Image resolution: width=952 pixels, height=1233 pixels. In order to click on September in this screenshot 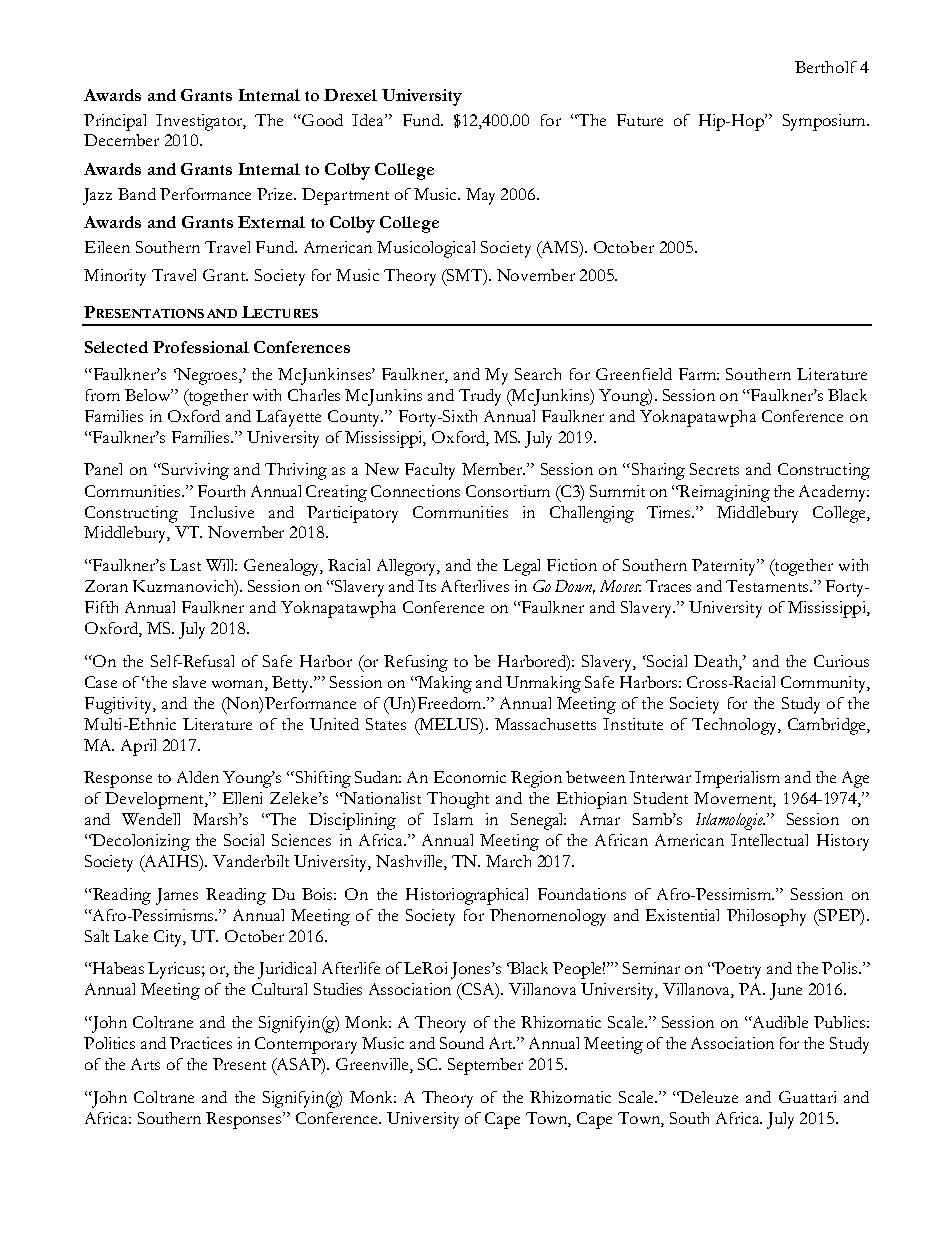, I will do `click(485, 1066)`.
